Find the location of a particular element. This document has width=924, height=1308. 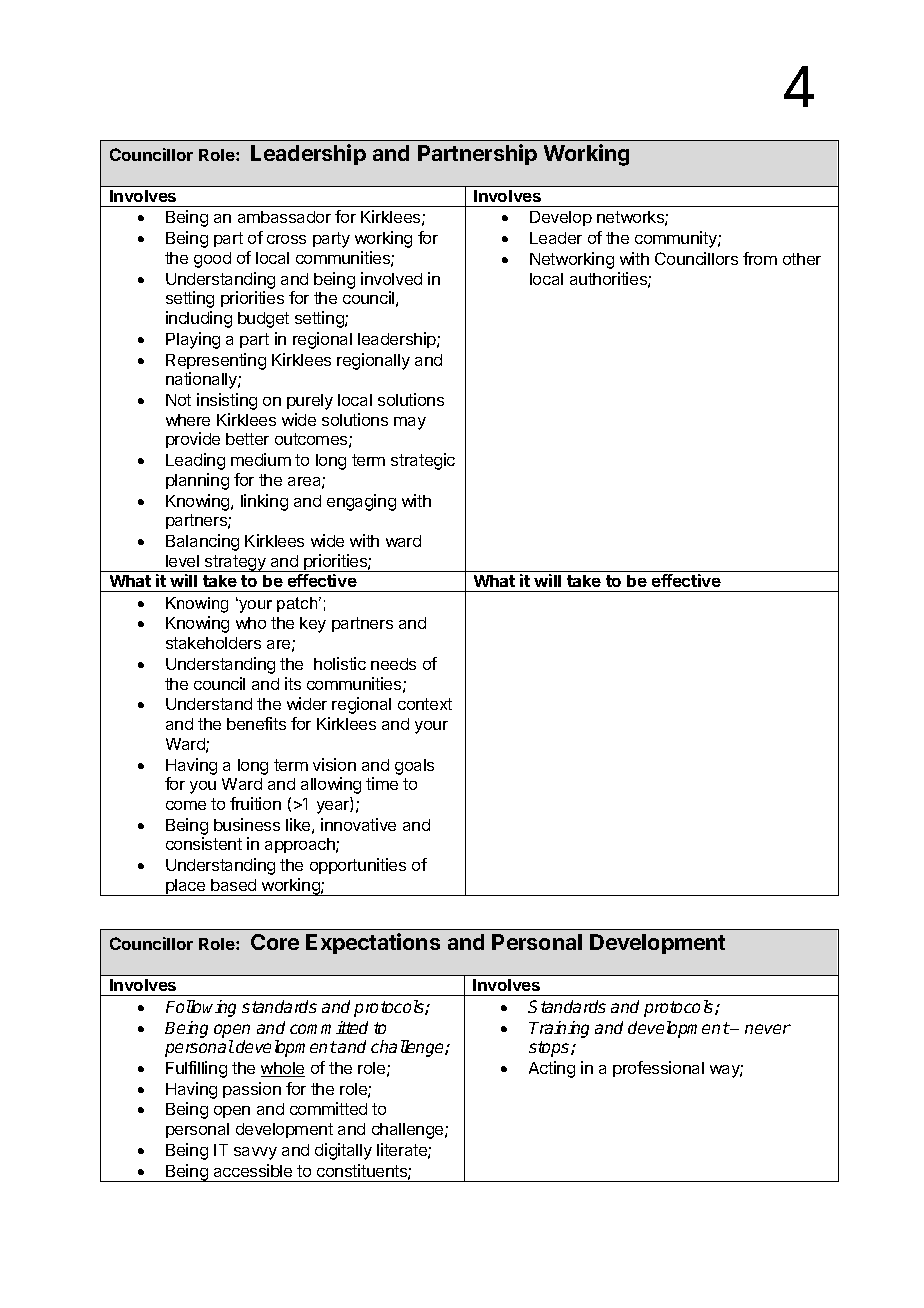

goals is located at coordinates (414, 767).
